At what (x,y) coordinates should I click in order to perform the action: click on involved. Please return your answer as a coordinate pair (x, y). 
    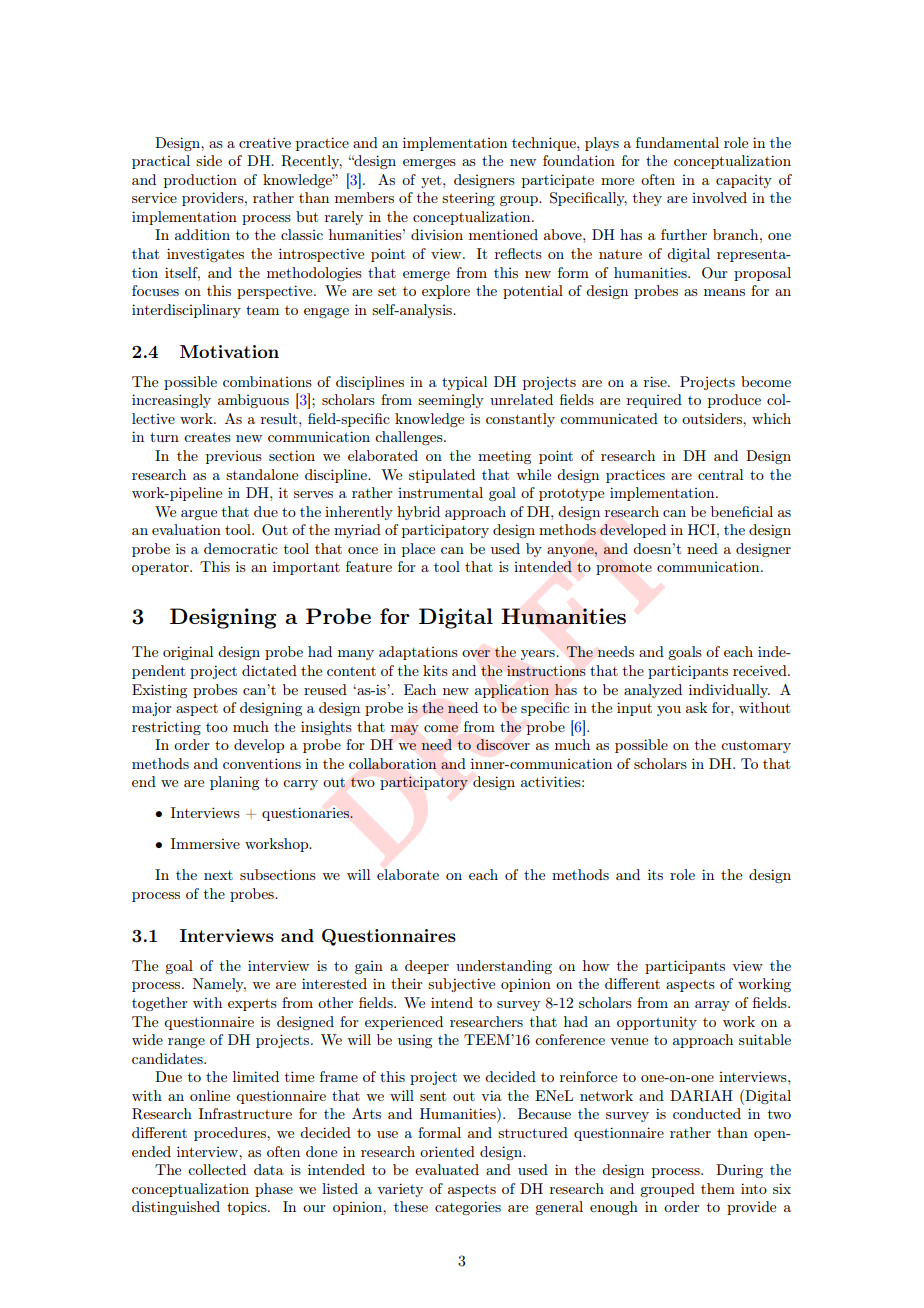
    Looking at the image, I should click on (719, 197).
